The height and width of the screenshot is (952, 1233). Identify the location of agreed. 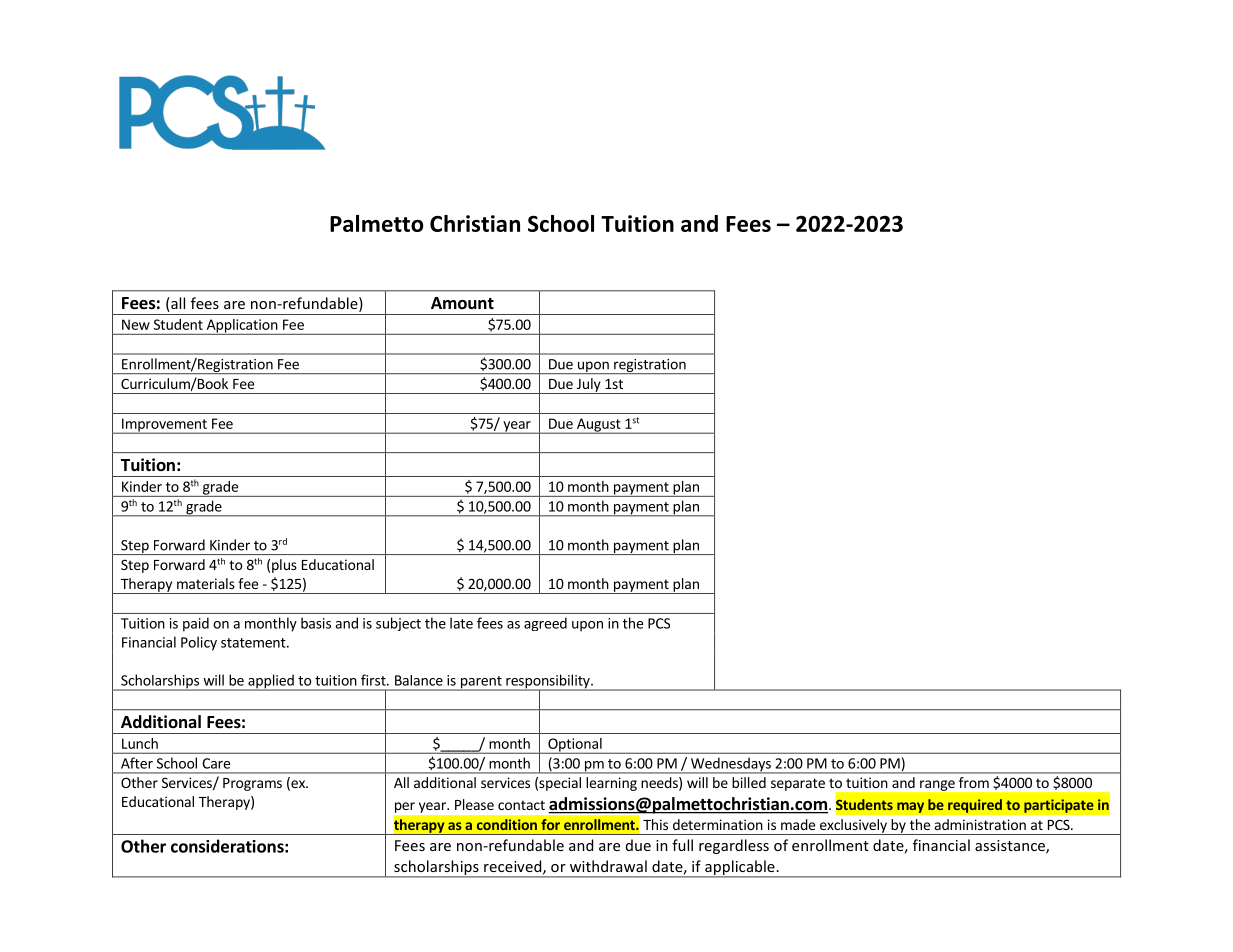
(545, 624).
